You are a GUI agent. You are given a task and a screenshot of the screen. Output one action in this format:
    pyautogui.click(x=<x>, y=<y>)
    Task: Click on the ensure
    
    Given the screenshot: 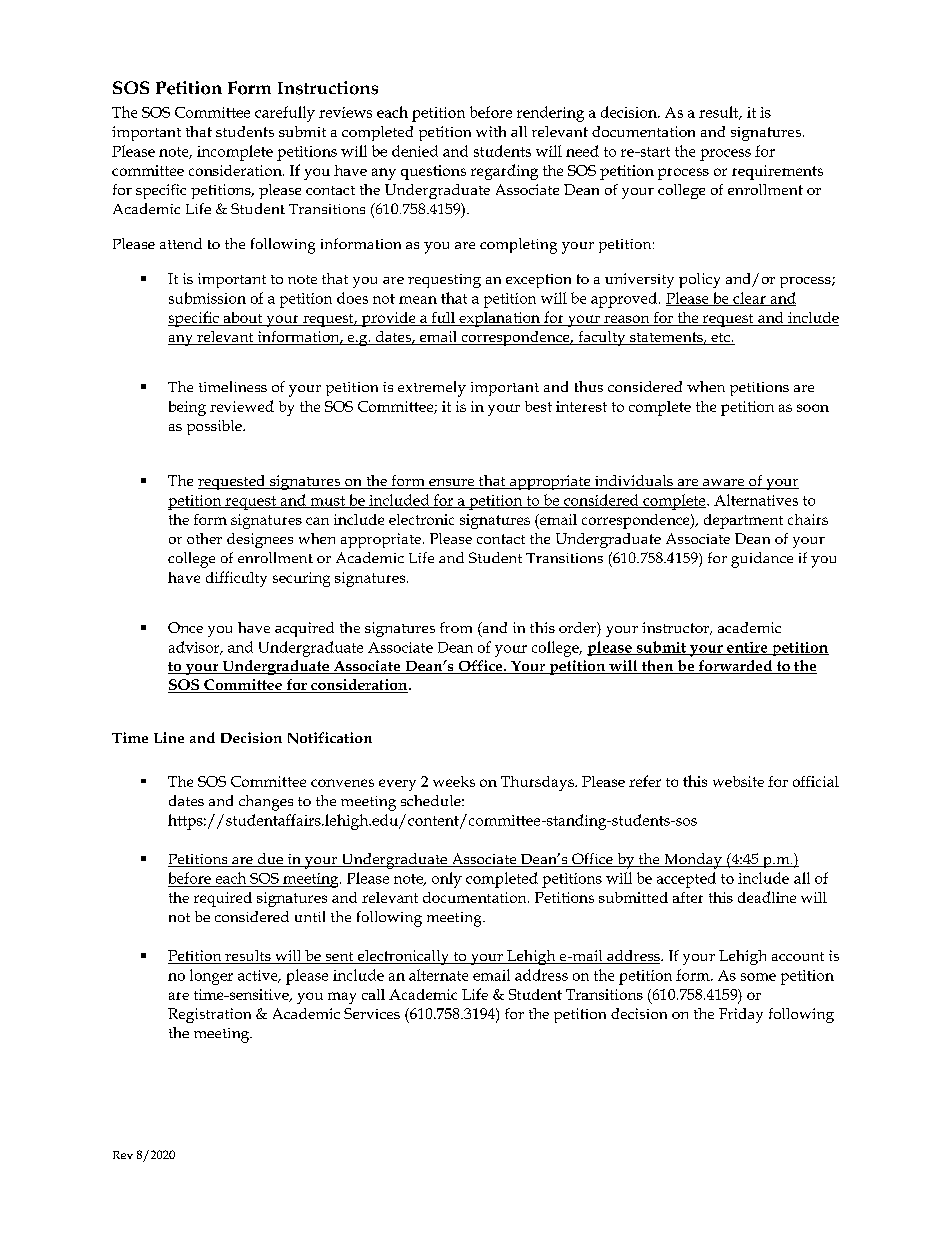 What is the action you would take?
    pyautogui.click(x=452, y=484)
